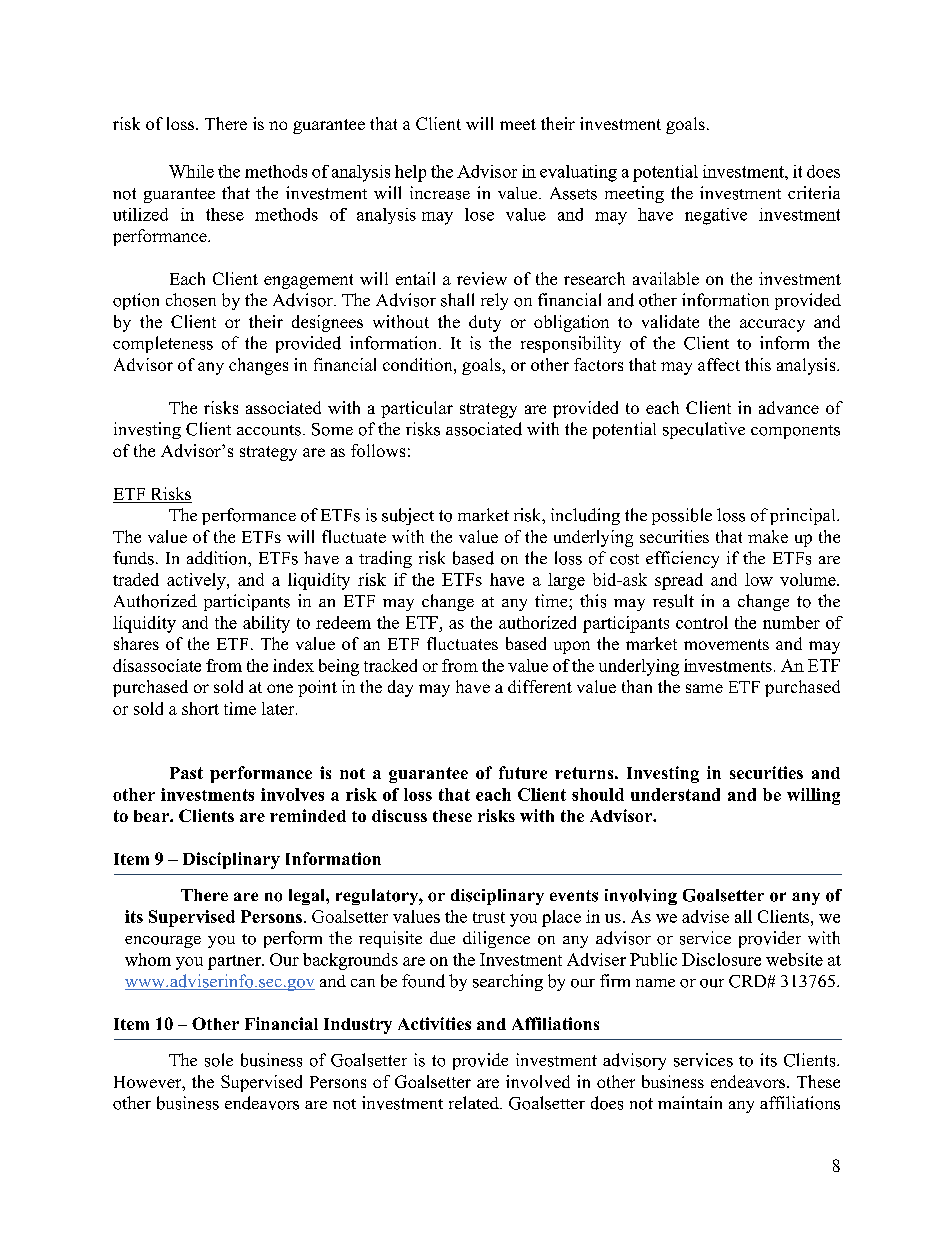 Image resolution: width=952 pixels, height=1233 pixels. I want to click on sole, so click(219, 1060).
